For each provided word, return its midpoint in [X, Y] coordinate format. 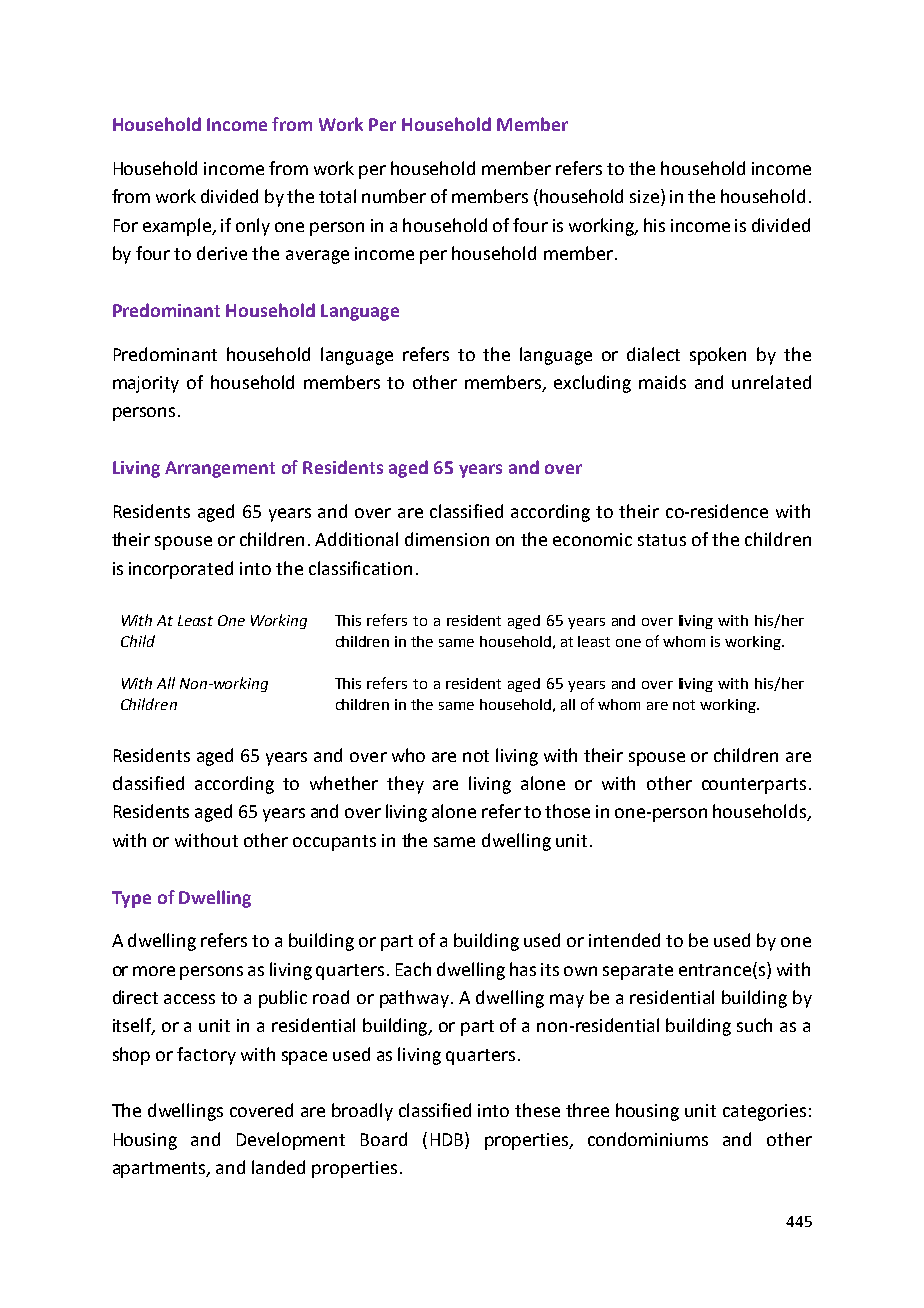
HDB [448, 1139]
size [646, 197]
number [394, 196]
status [662, 540]
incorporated [181, 570]
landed [278, 1167]
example [178, 227]
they [405, 785]
